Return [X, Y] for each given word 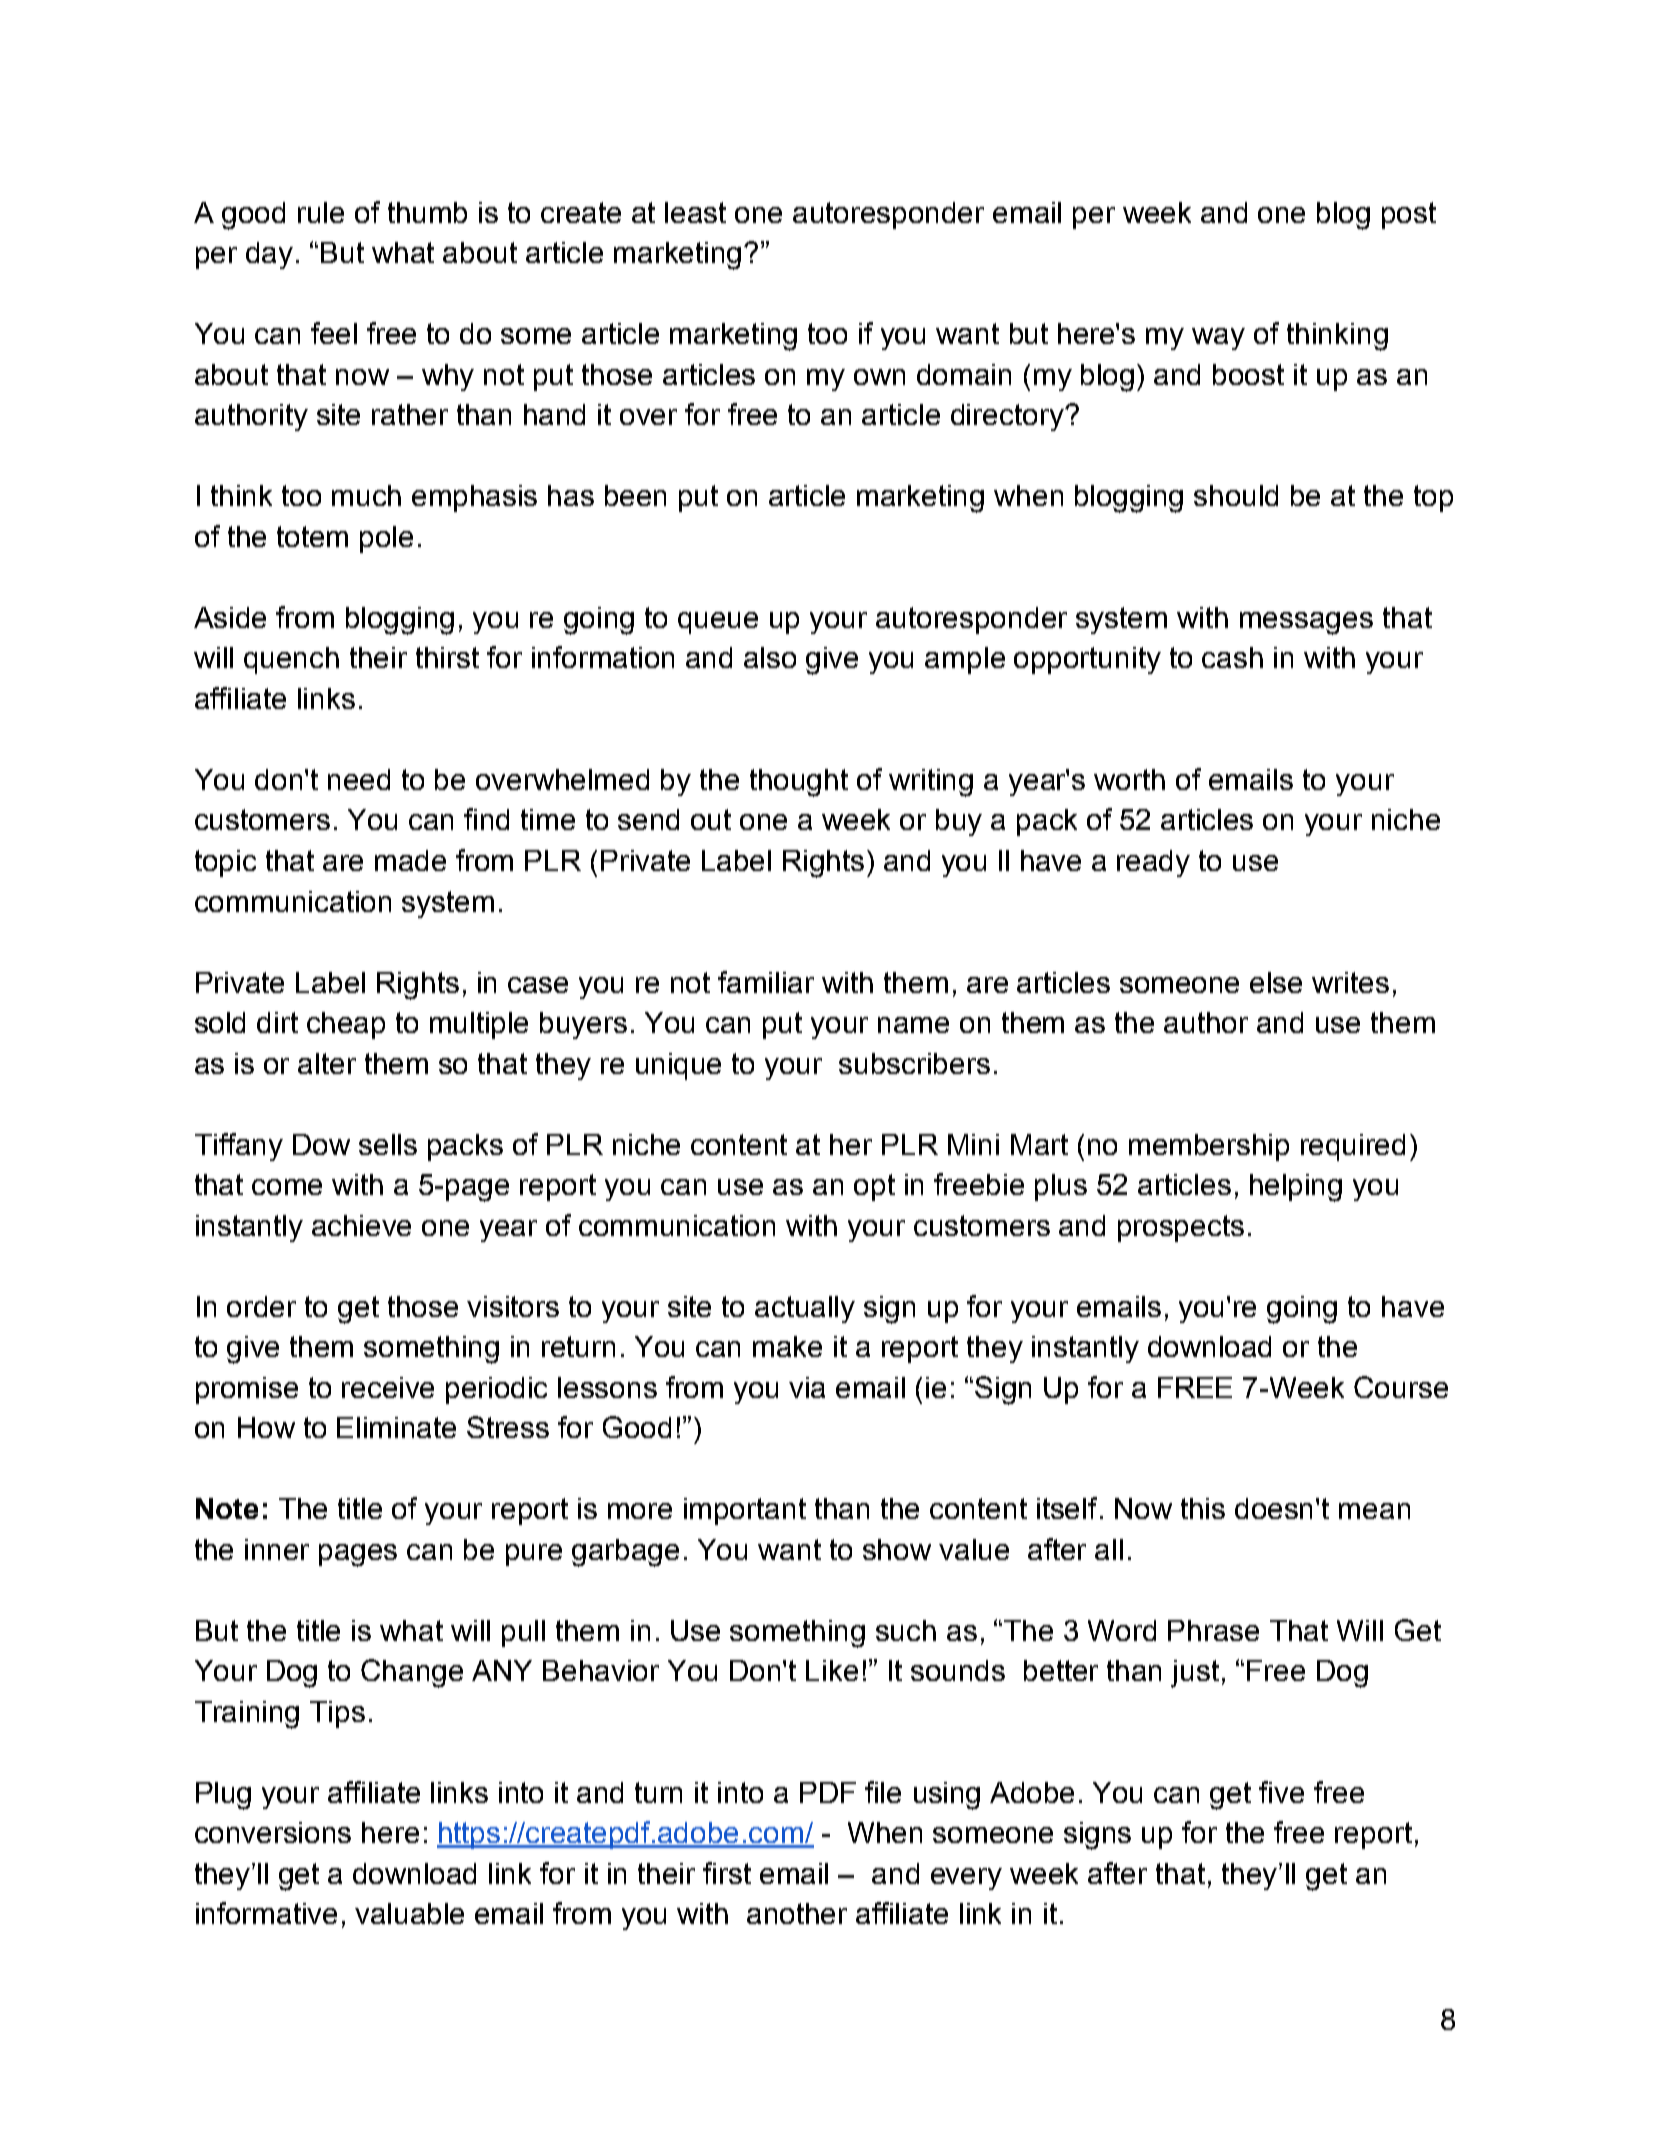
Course [1401, 1387]
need [359, 779]
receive [388, 1387]
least [695, 212]
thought [799, 783]
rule [321, 212]
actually [805, 1309]
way [1218, 339]
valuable [409, 1913]
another [797, 1913]
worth [1129, 779]
